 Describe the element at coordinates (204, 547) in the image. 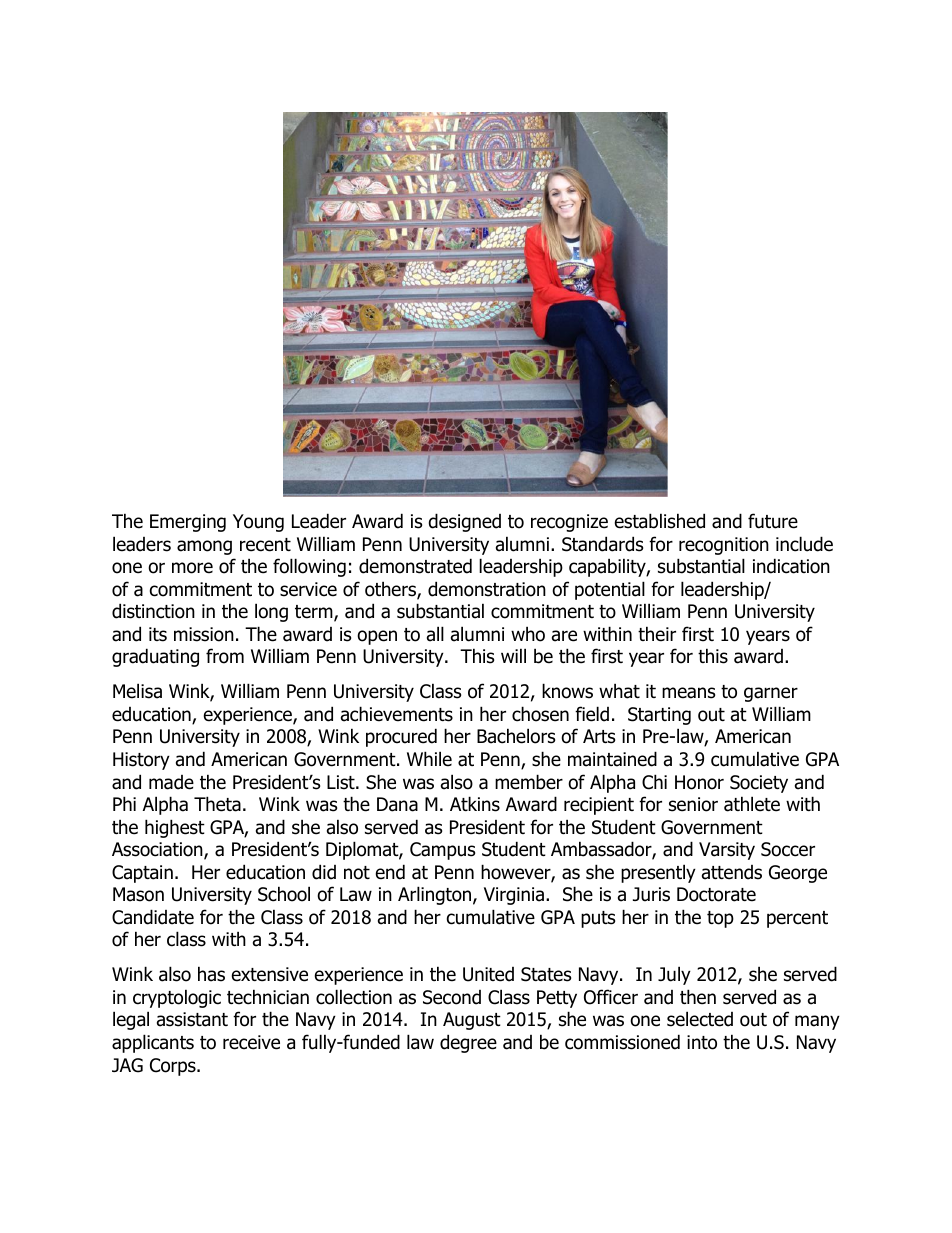

I see `among` at that location.
